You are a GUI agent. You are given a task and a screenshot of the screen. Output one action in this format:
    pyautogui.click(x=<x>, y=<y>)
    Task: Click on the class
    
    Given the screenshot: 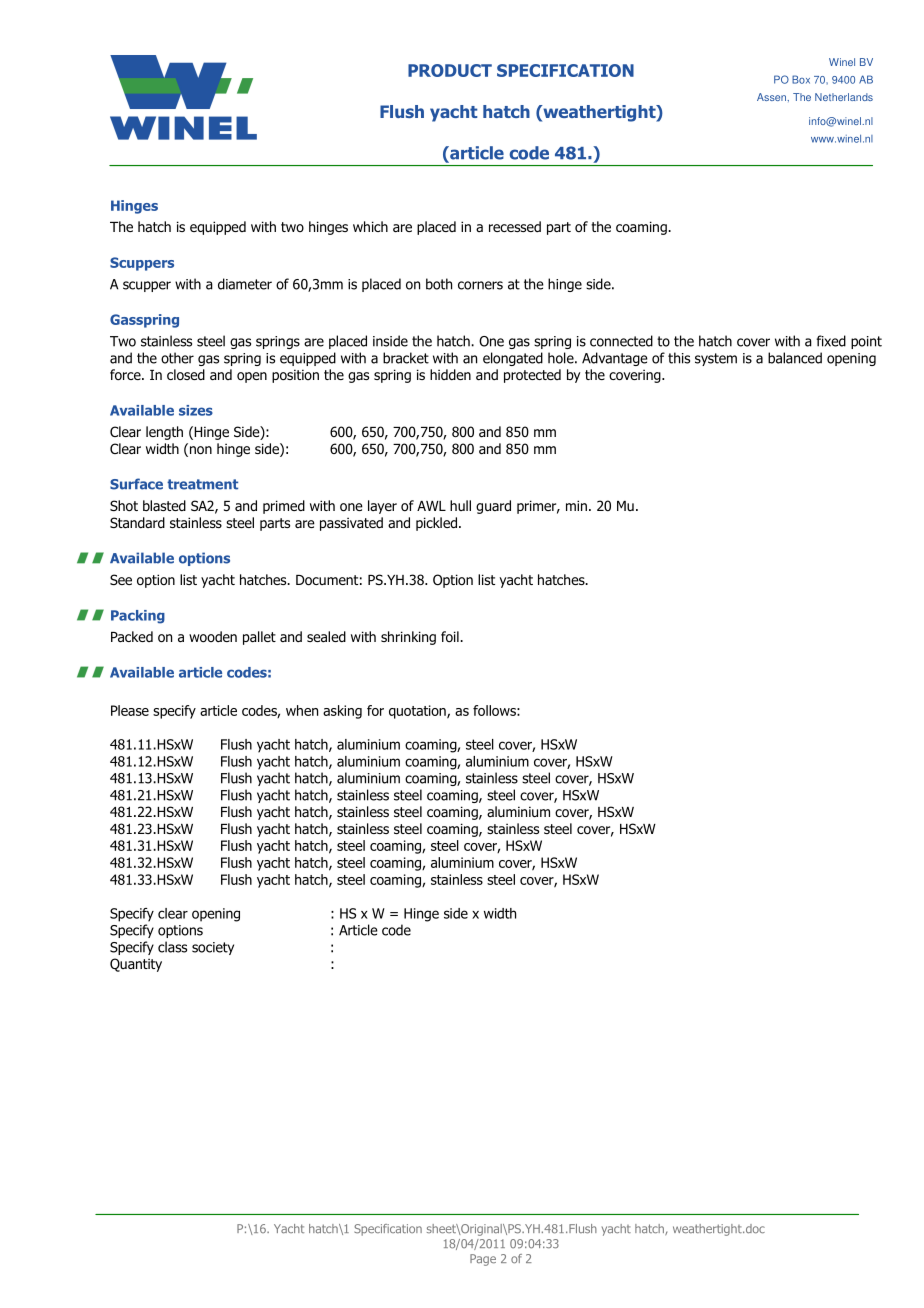 What is the action you would take?
    pyautogui.click(x=172, y=947)
